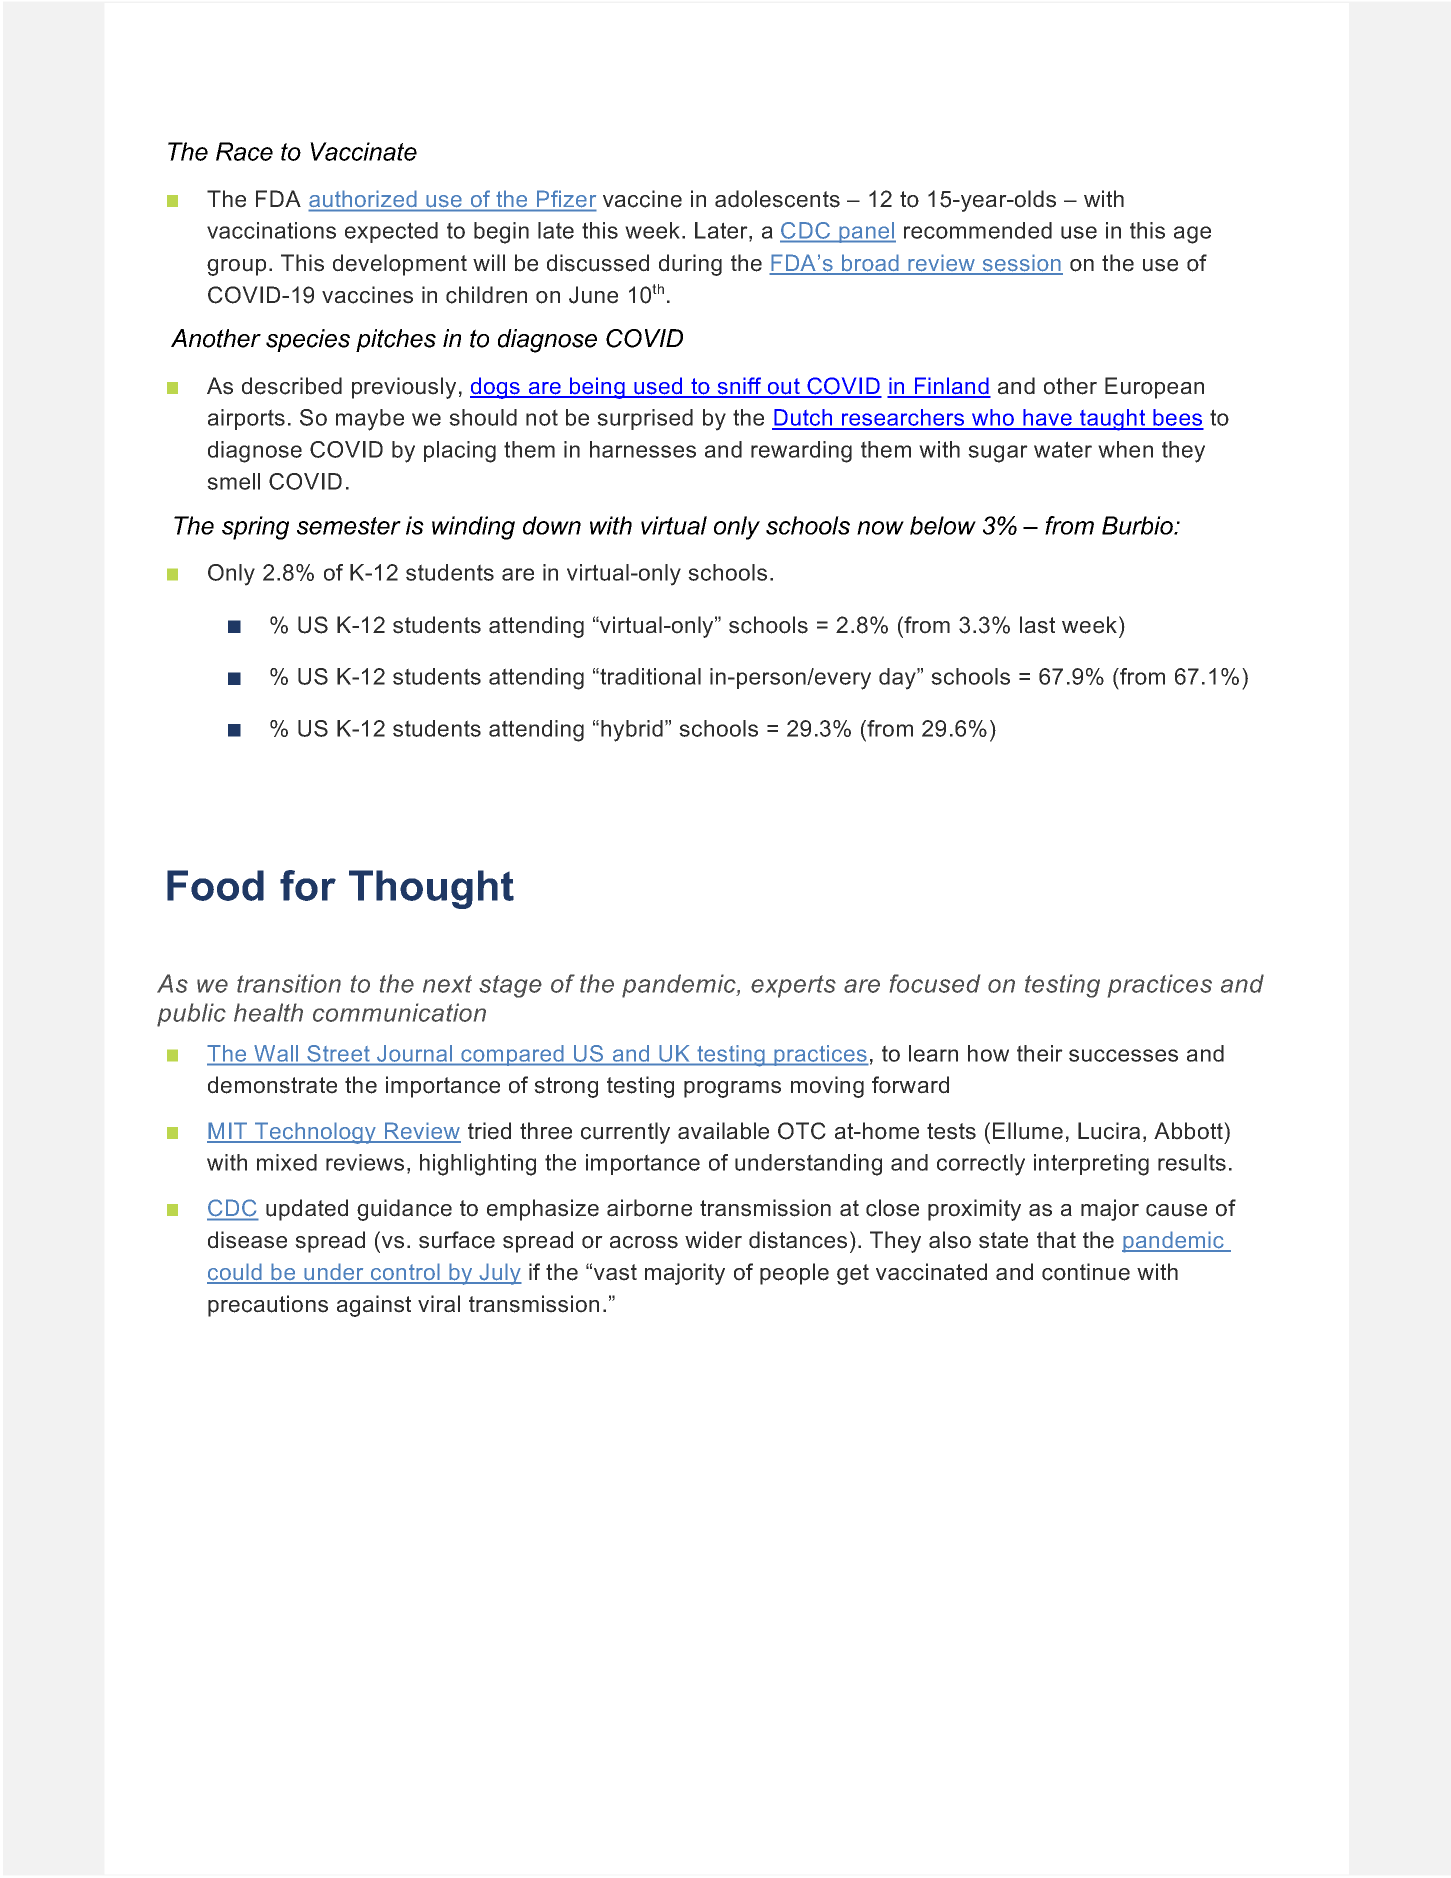  Describe the element at coordinates (777, 199) in the image. I see `adolescents` at that location.
